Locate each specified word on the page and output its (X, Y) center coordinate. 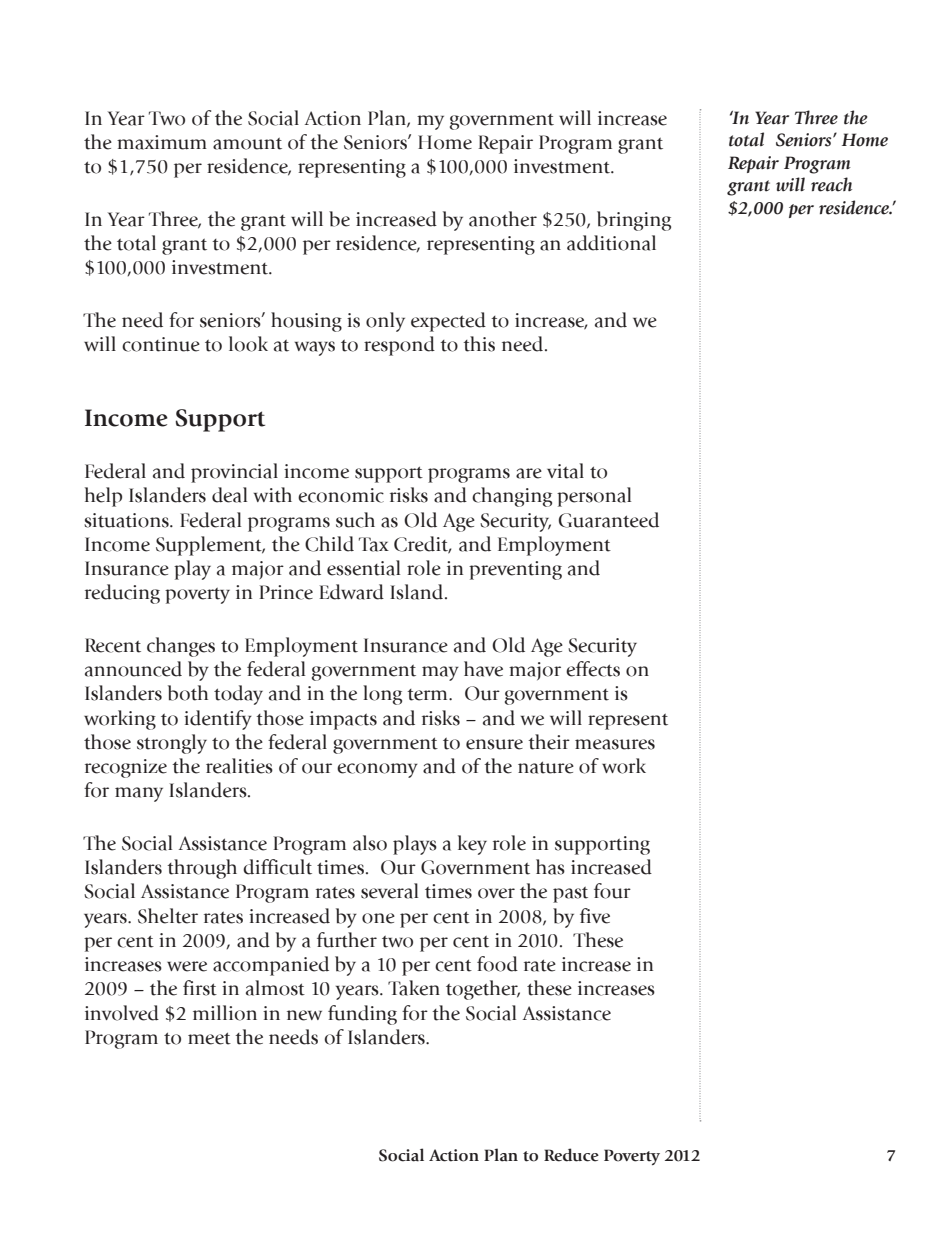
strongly (172, 744)
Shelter (168, 916)
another (503, 219)
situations (127, 520)
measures (615, 744)
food (497, 964)
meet (209, 1038)
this (479, 344)
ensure (494, 744)
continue (161, 344)
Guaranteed (609, 520)
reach (831, 184)
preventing (515, 570)
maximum (162, 142)
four (612, 891)
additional (611, 243)
